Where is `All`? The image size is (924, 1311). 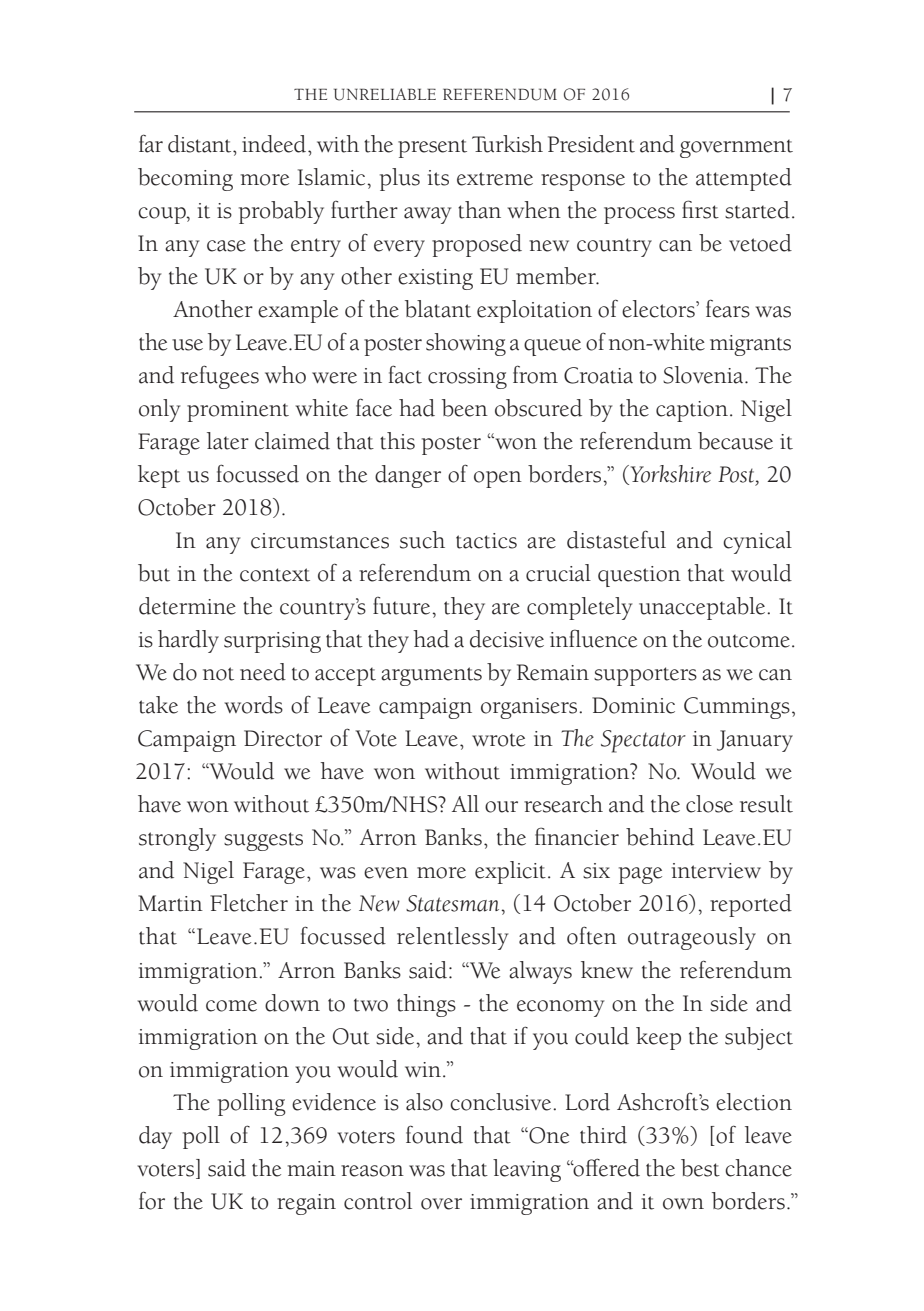
All is located at coordinates (465, 803).
